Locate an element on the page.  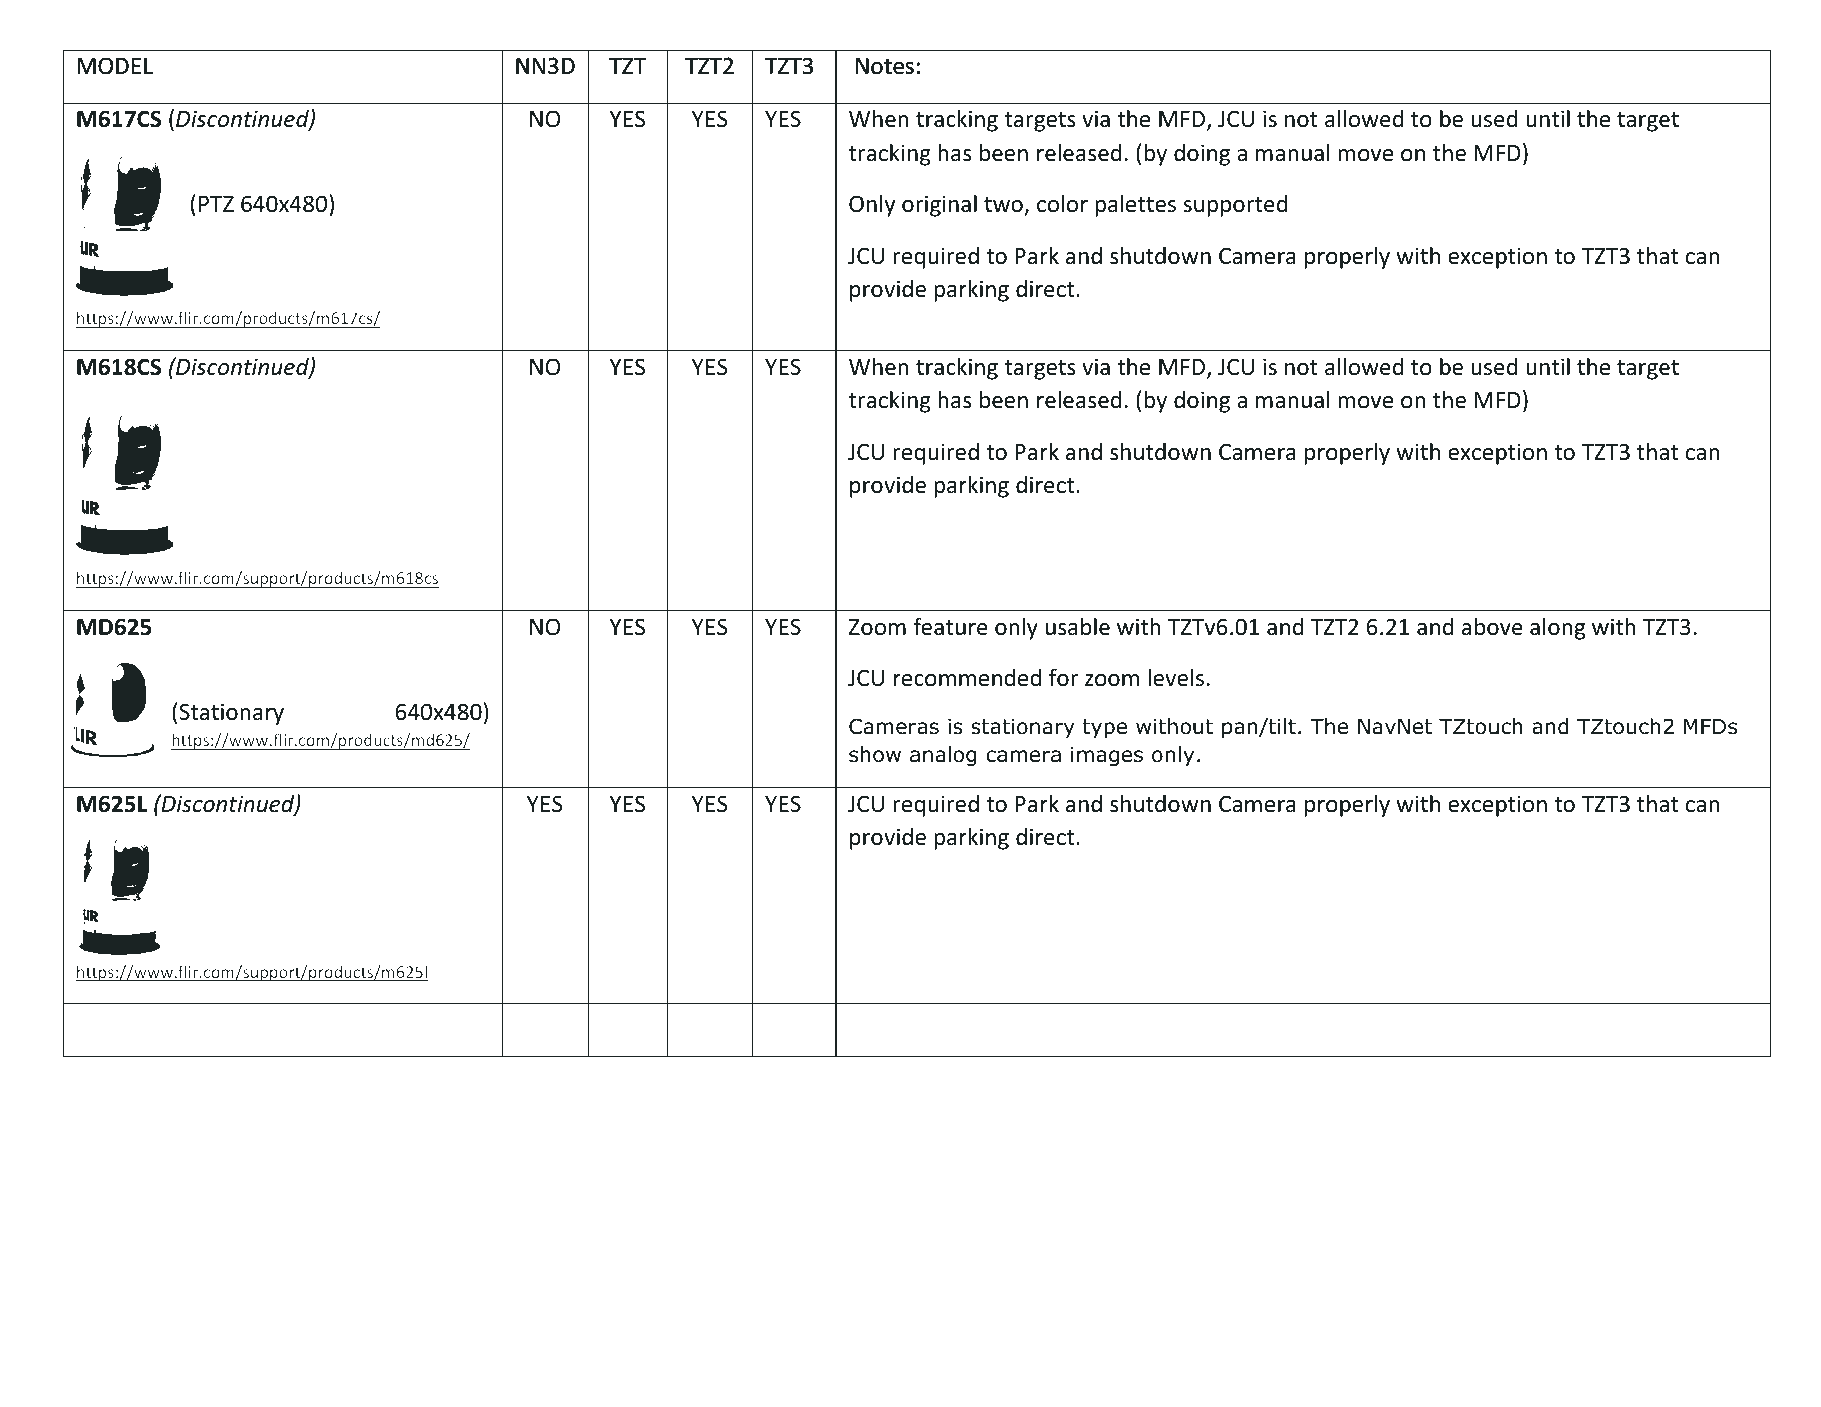
palettes is located at coordinates (1135, 205).
